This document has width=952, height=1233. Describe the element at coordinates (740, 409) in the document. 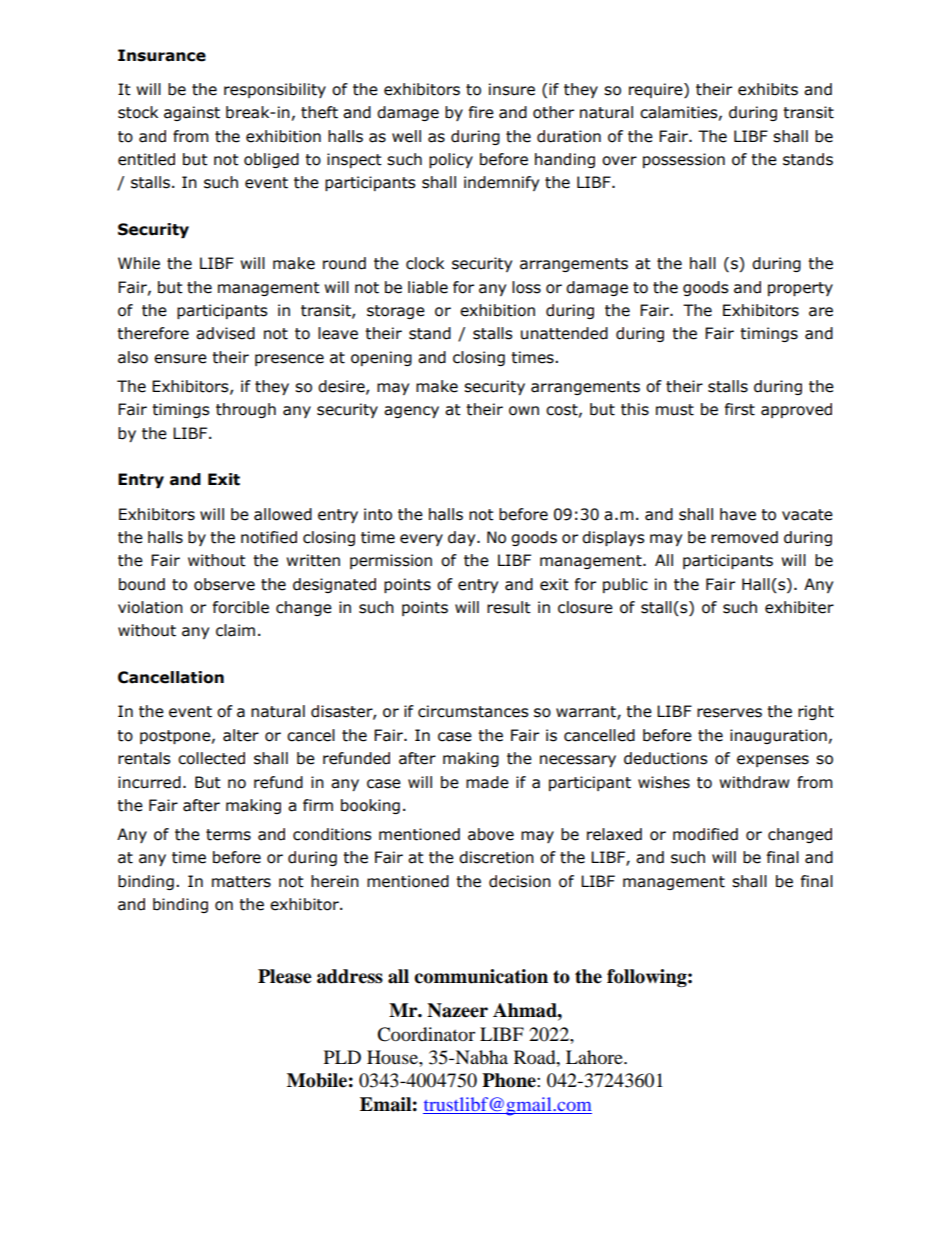

I see `first` at that location.
